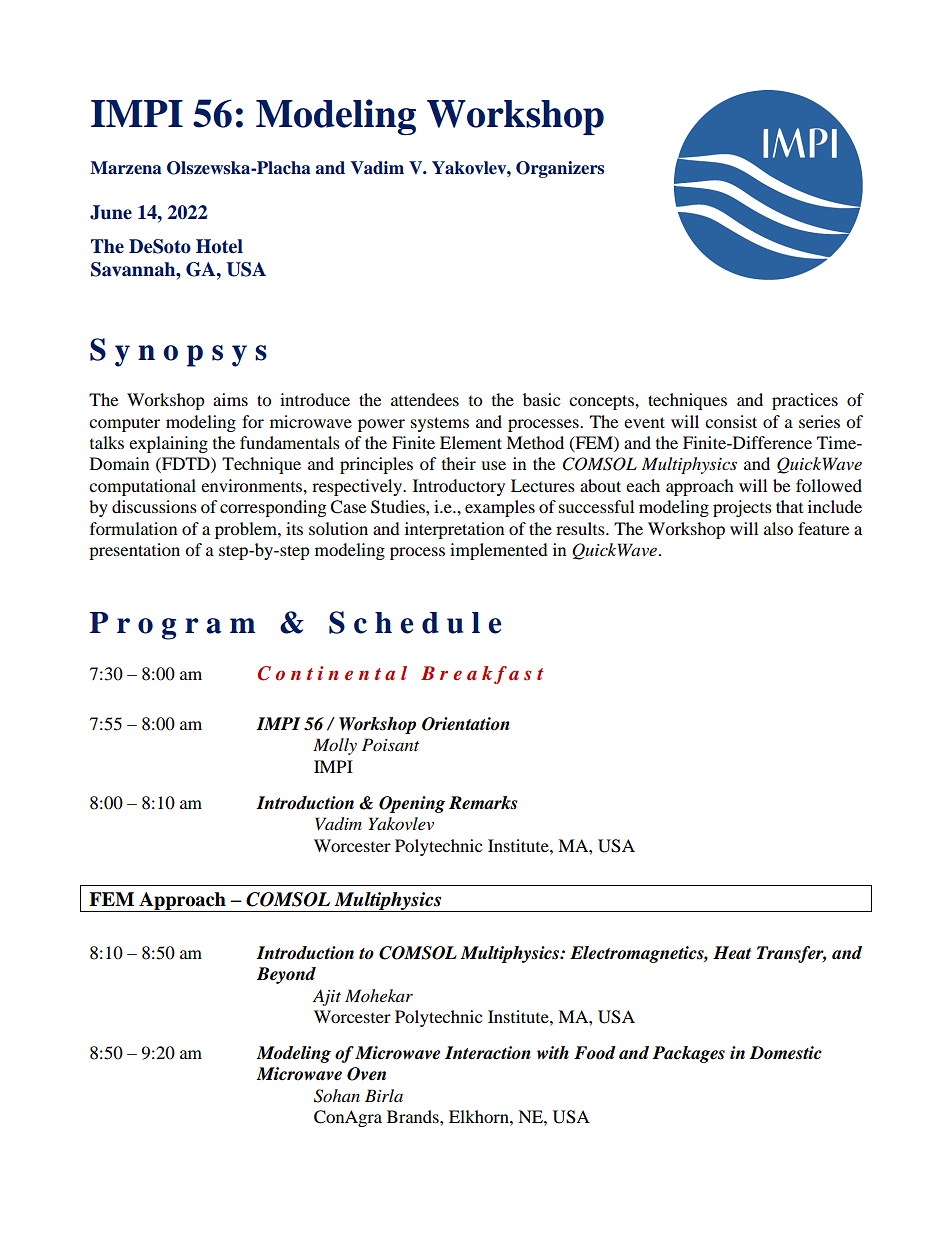 The image size is (952, 1233). What do you see at coordinates (466, 724) in the page?
I see `Orientation` at bounding box center [466, 724].
